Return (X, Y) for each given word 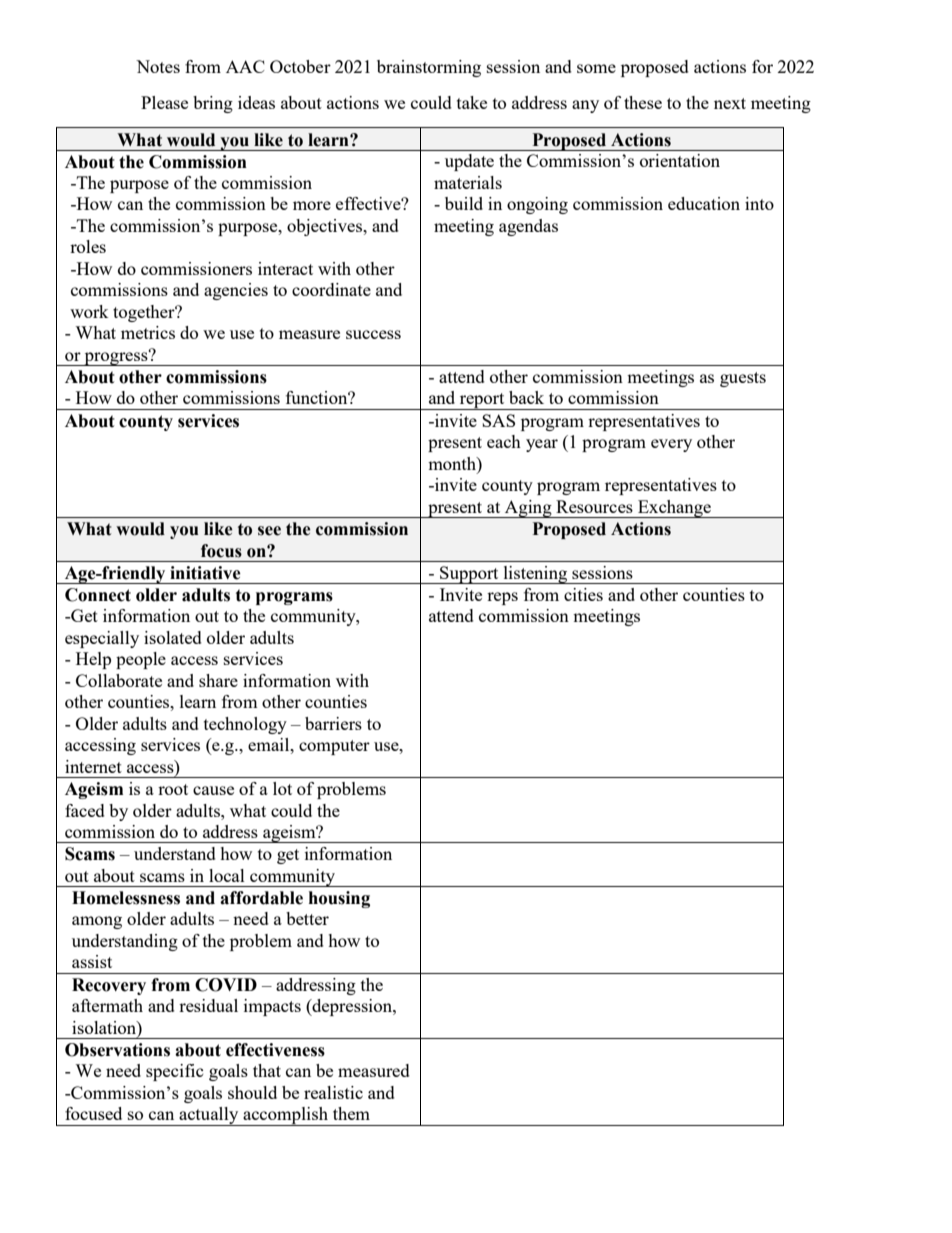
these (643, 102)
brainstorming (429, 68)
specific (175, 1072)
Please (164, 102)
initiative (205, 573)
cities (583, 594)
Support (469, 575)
